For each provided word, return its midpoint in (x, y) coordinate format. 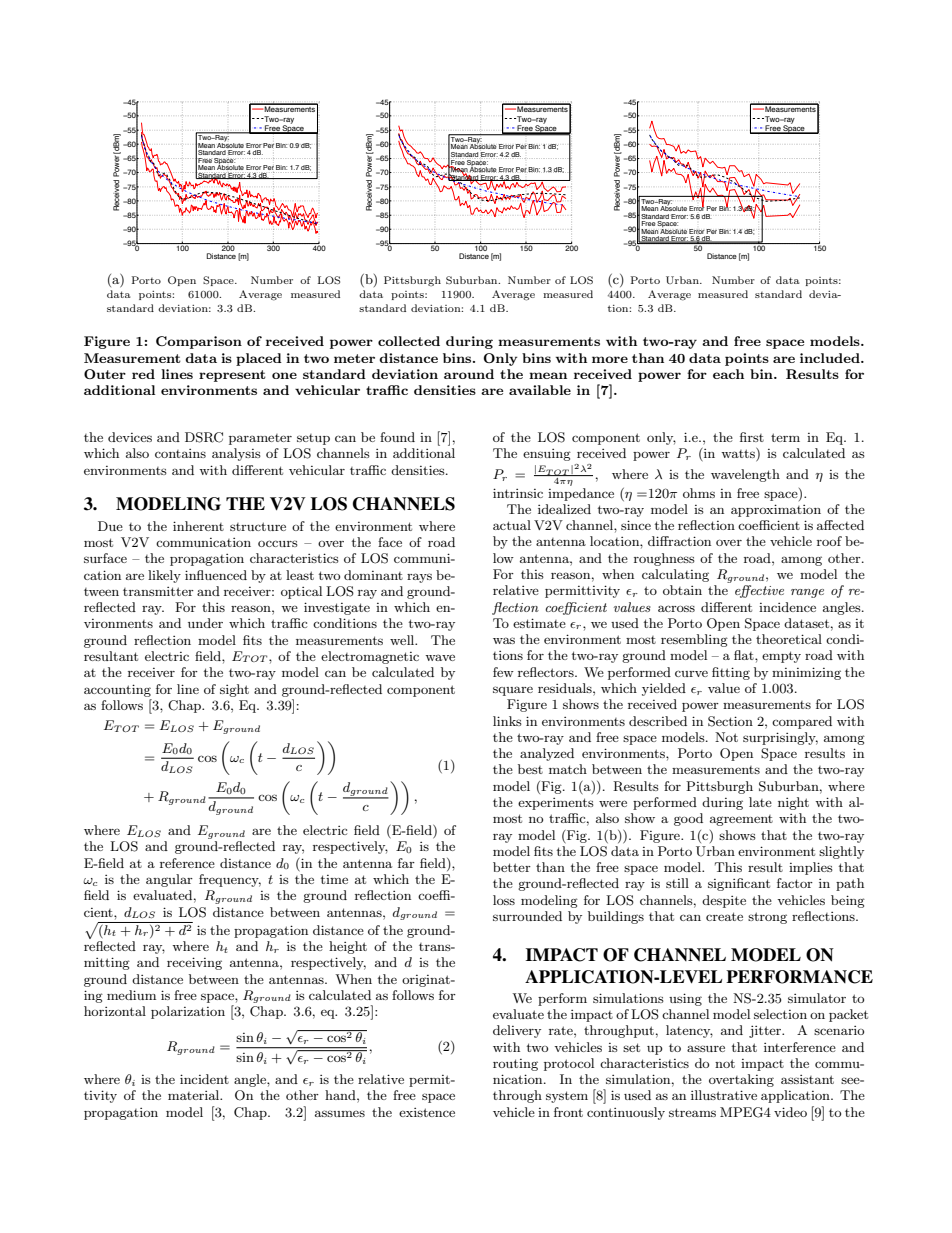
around (469, 374)
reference (187, 863)
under (205, 623)
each (728, 374)
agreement (741, 820)
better (512, 867)
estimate (539, 623)
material (195, 1095)
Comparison (199, 342)
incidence (787, 607)
